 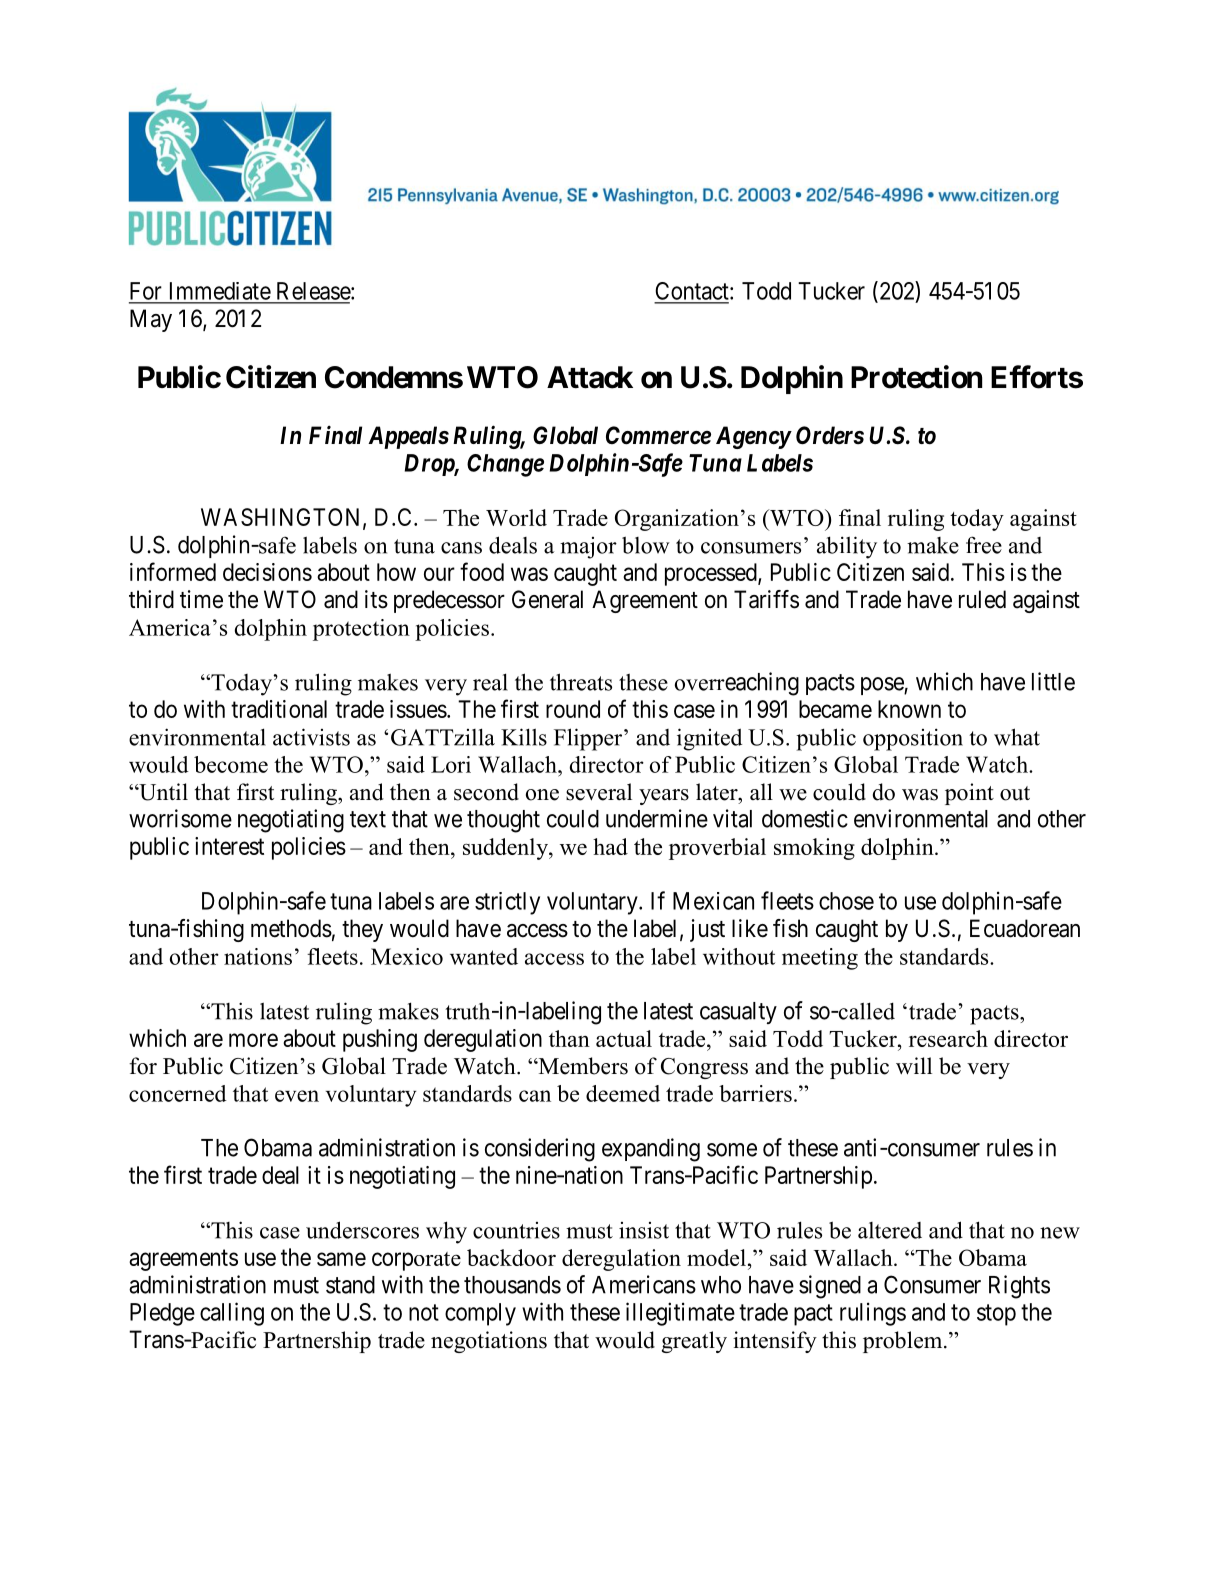 I want to click on illegitimate, so click(x=680, y=1314).
